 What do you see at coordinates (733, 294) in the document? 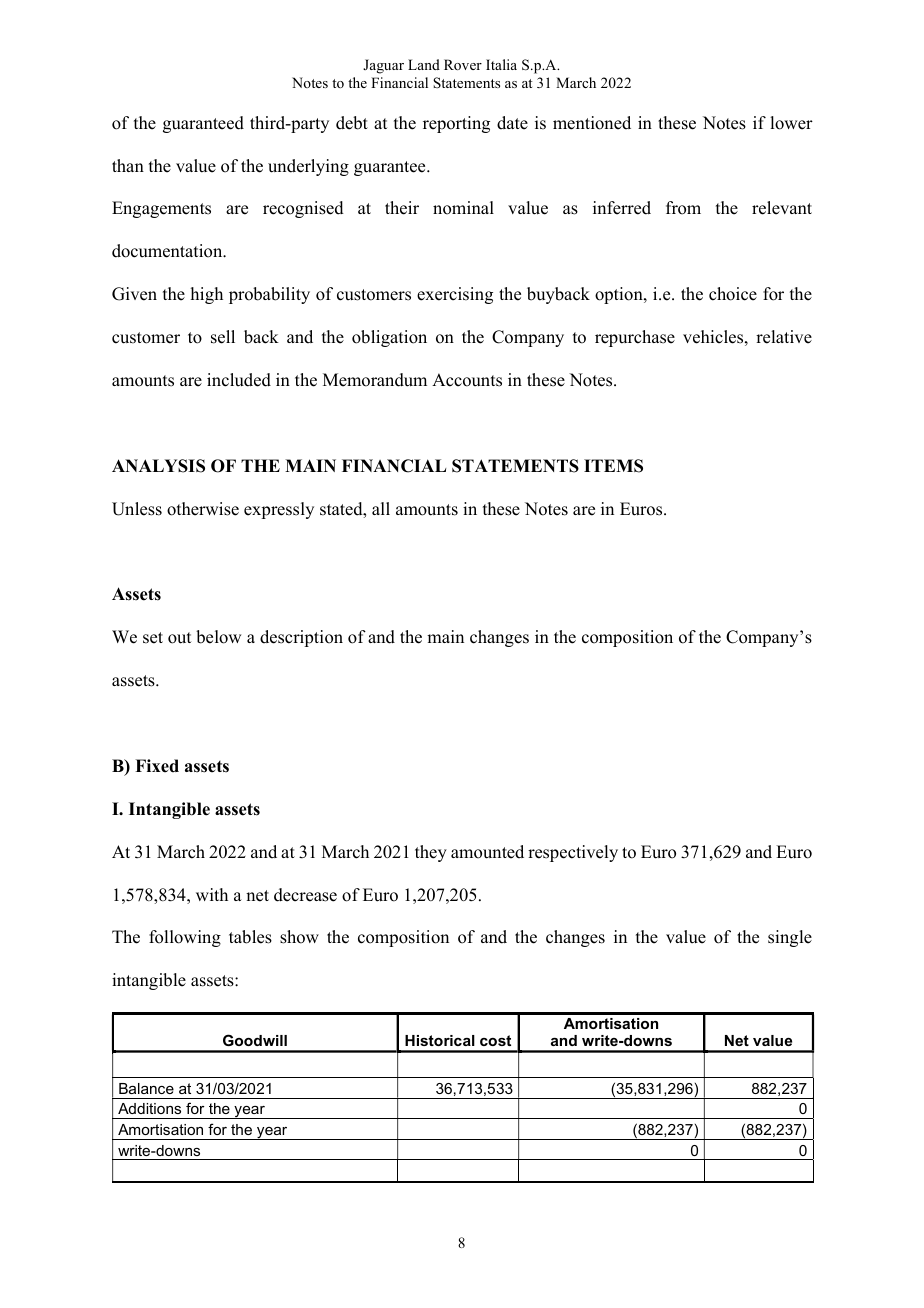
I see `choice` at bounding box center [733, 294].
